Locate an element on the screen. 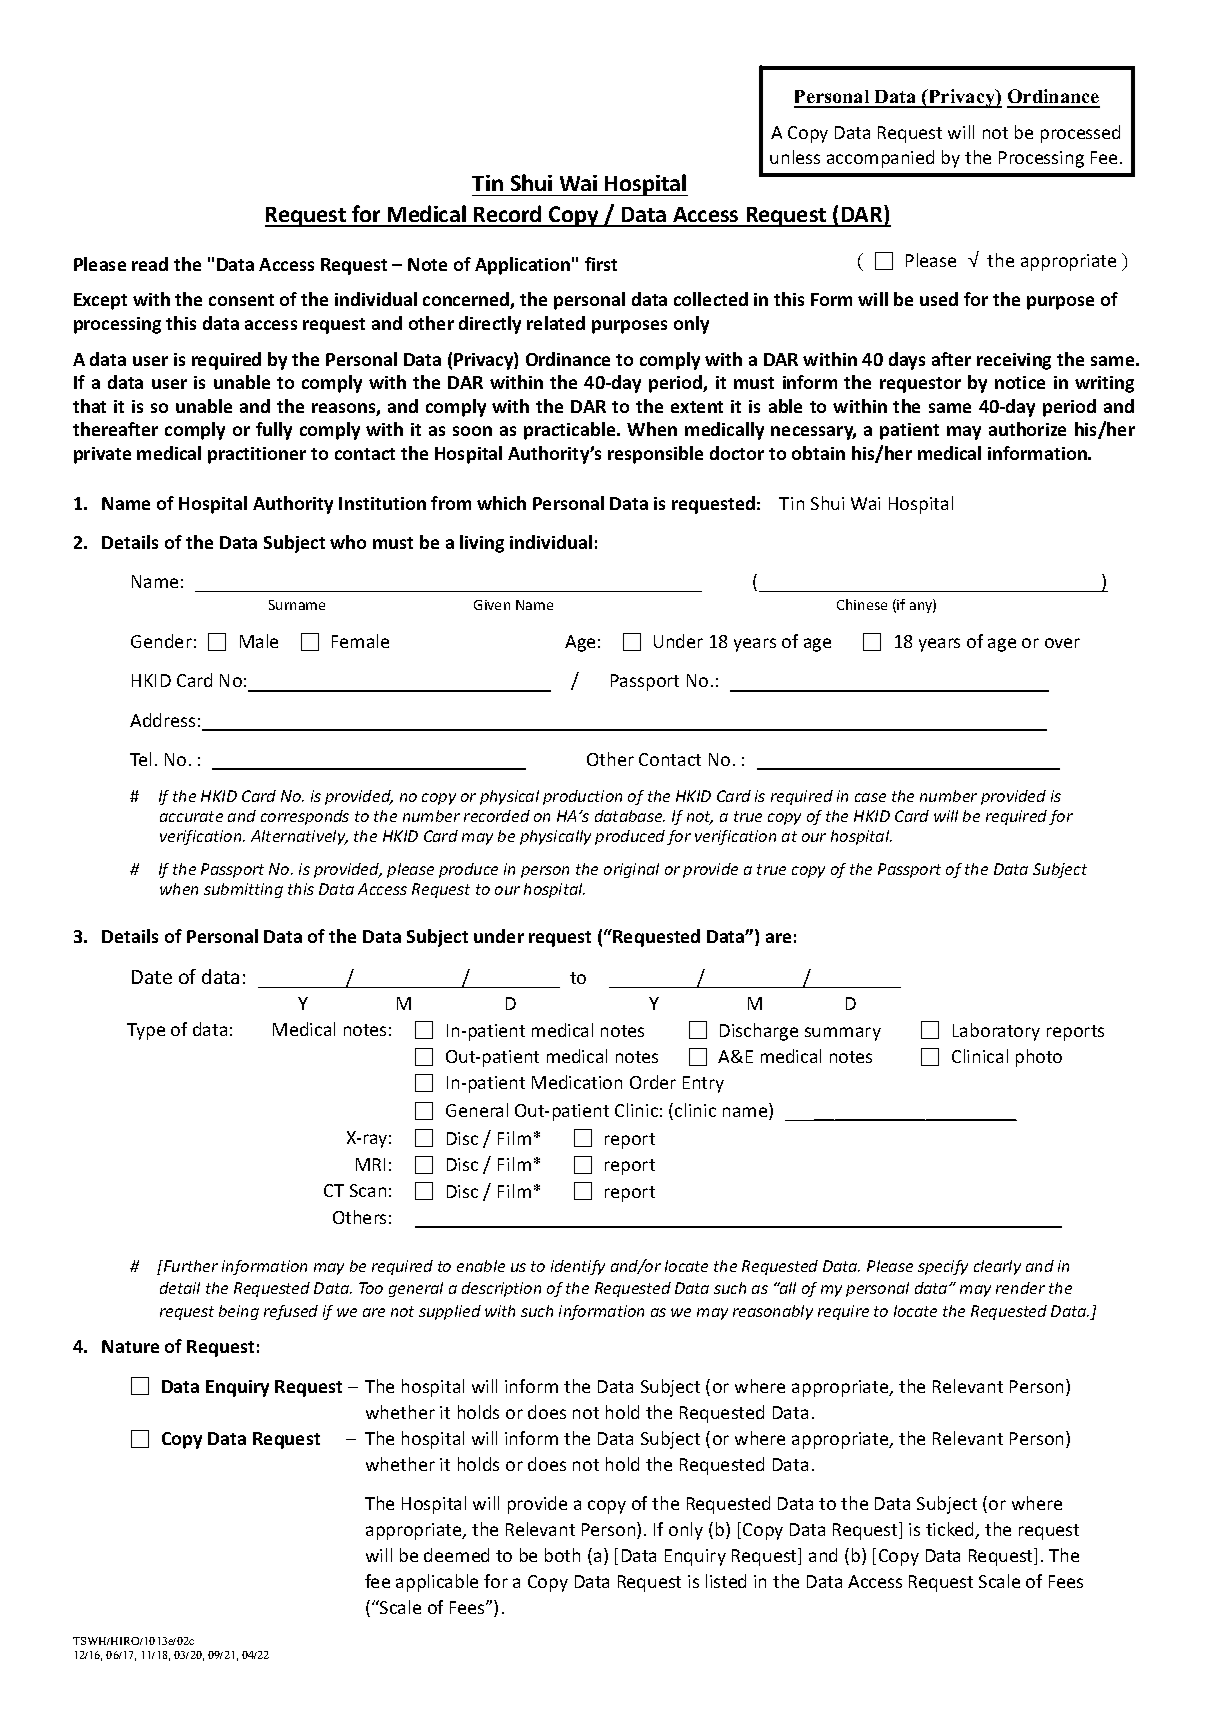  both is located at coordinates (562, 1555).
